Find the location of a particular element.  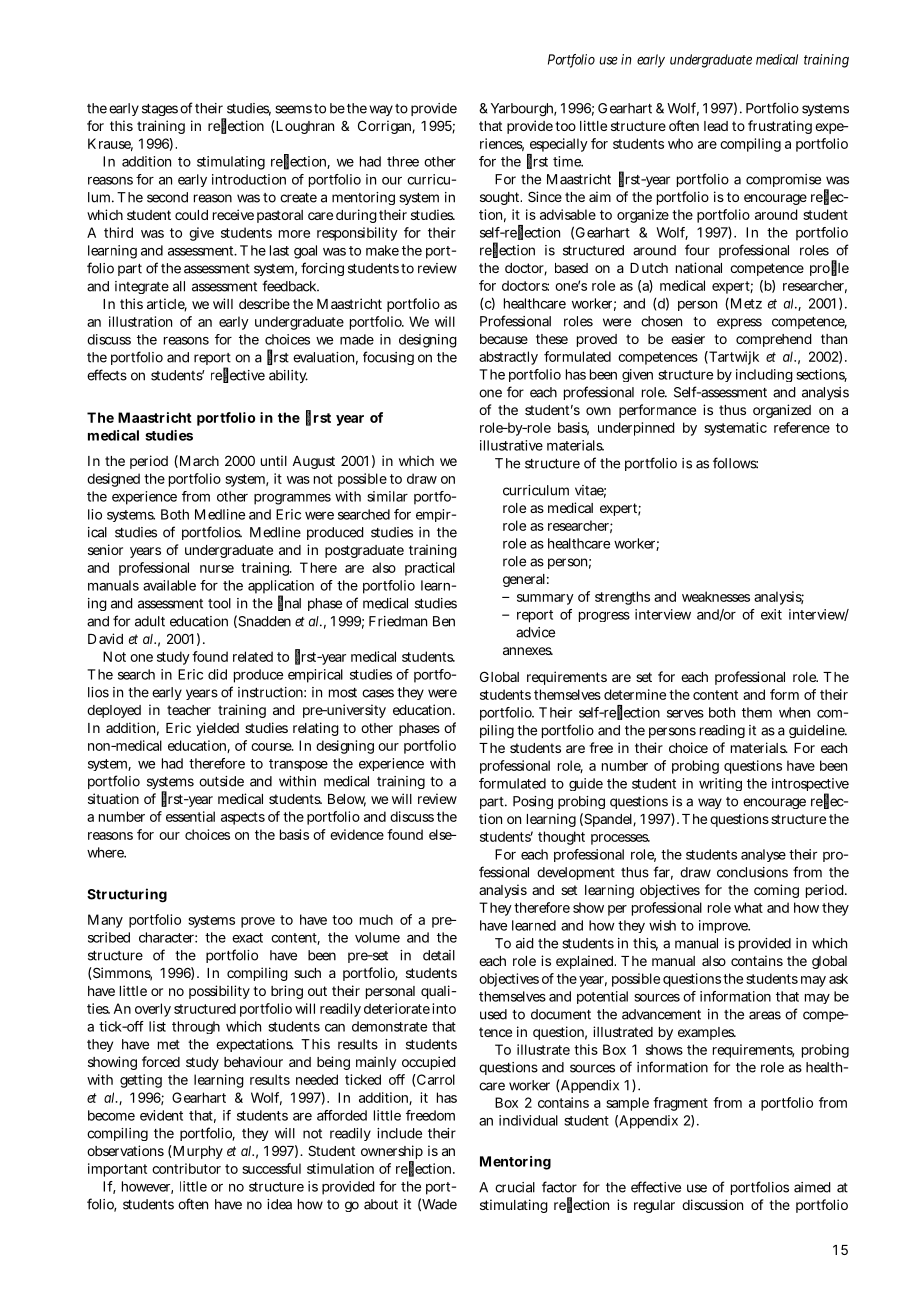

crucial is located at coordinates (515, 1187).
